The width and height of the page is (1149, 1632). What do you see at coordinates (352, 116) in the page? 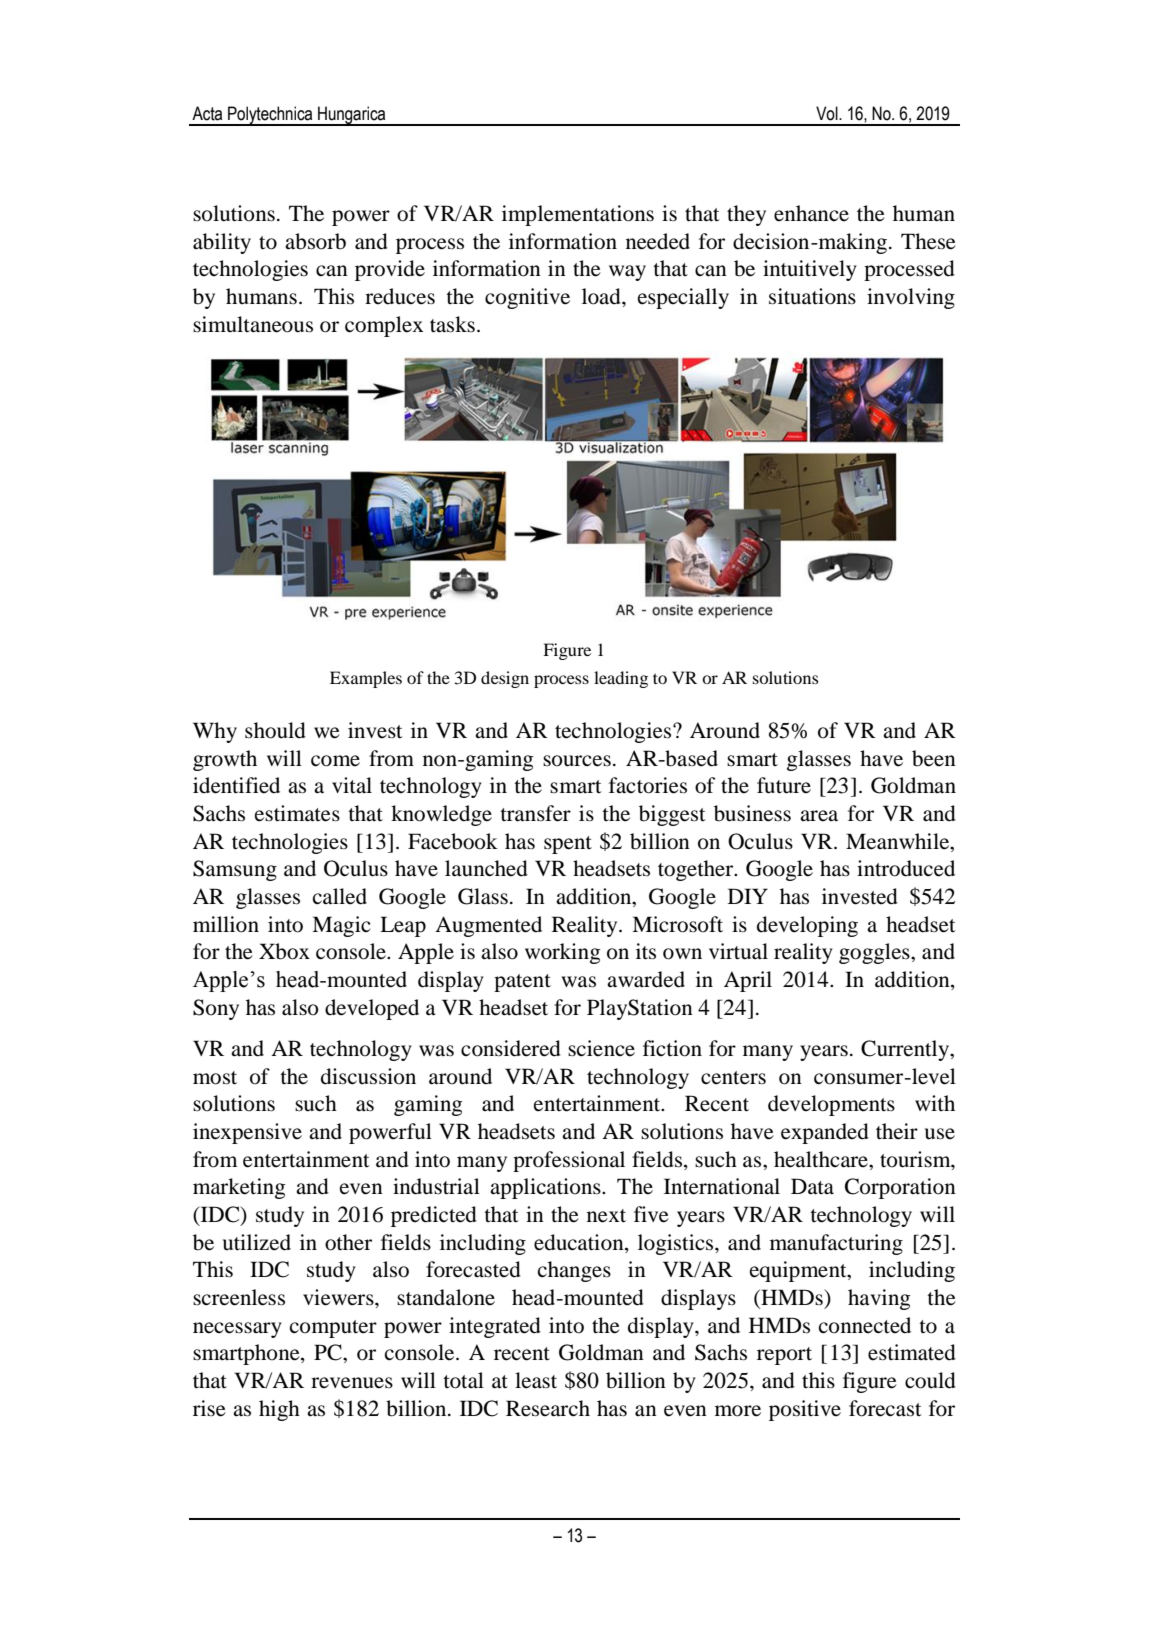
I see `Hungarica` at bounding box center [352, 116].
